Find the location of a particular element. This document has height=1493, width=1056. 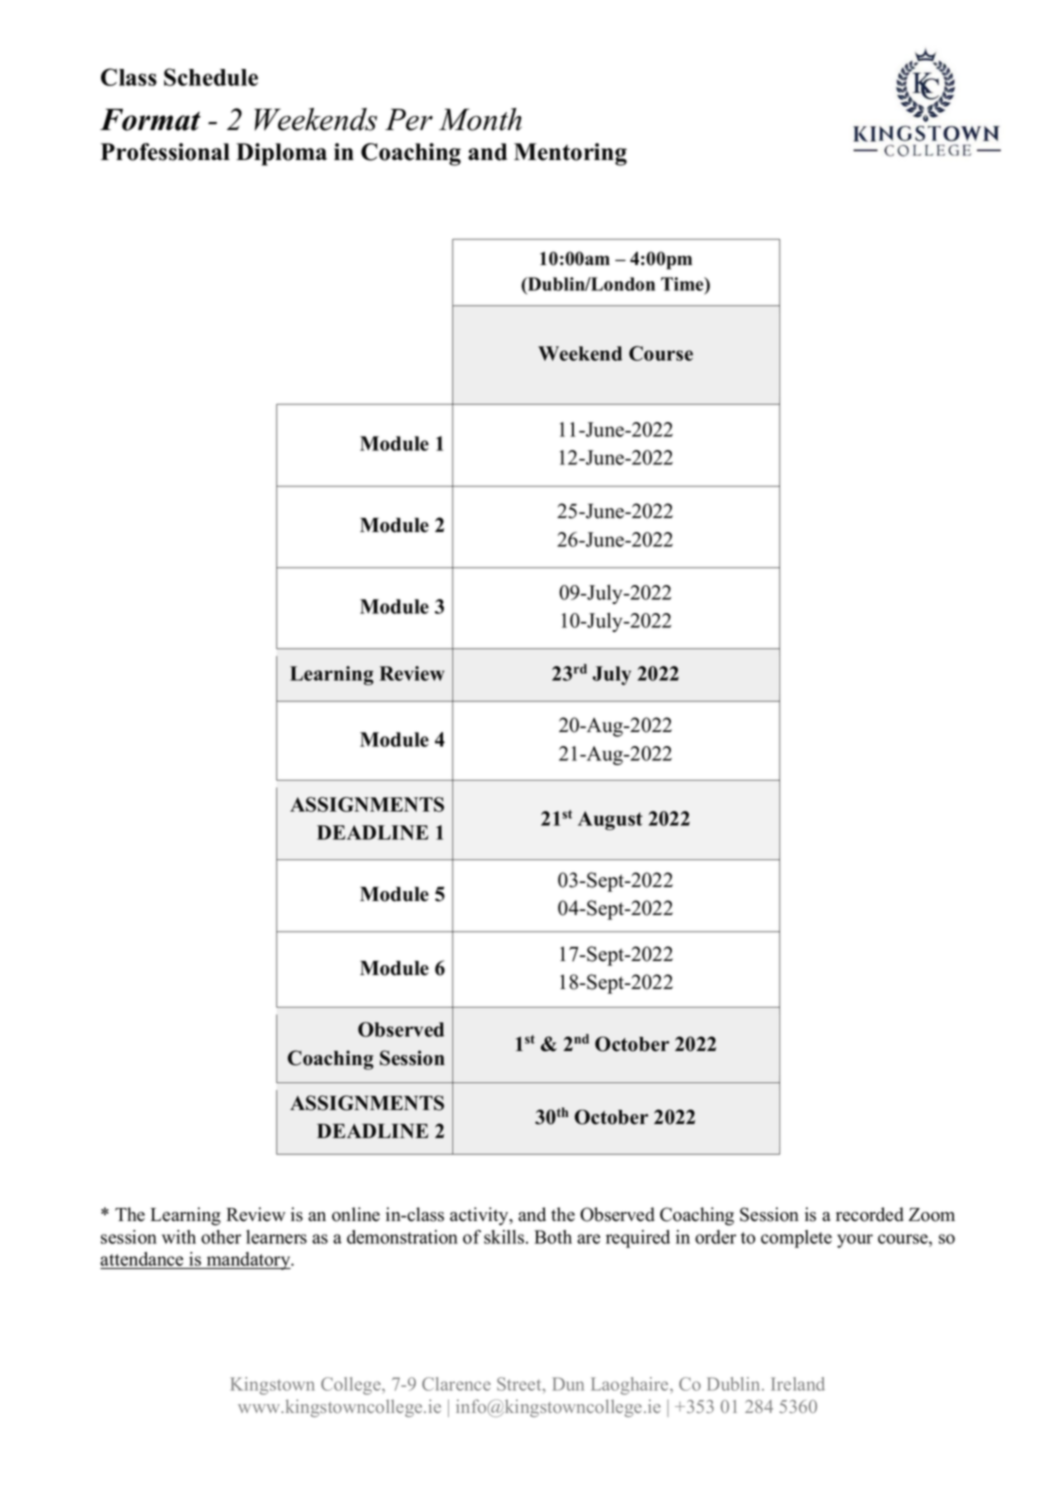

Month is located at coordinates (480, 119).
